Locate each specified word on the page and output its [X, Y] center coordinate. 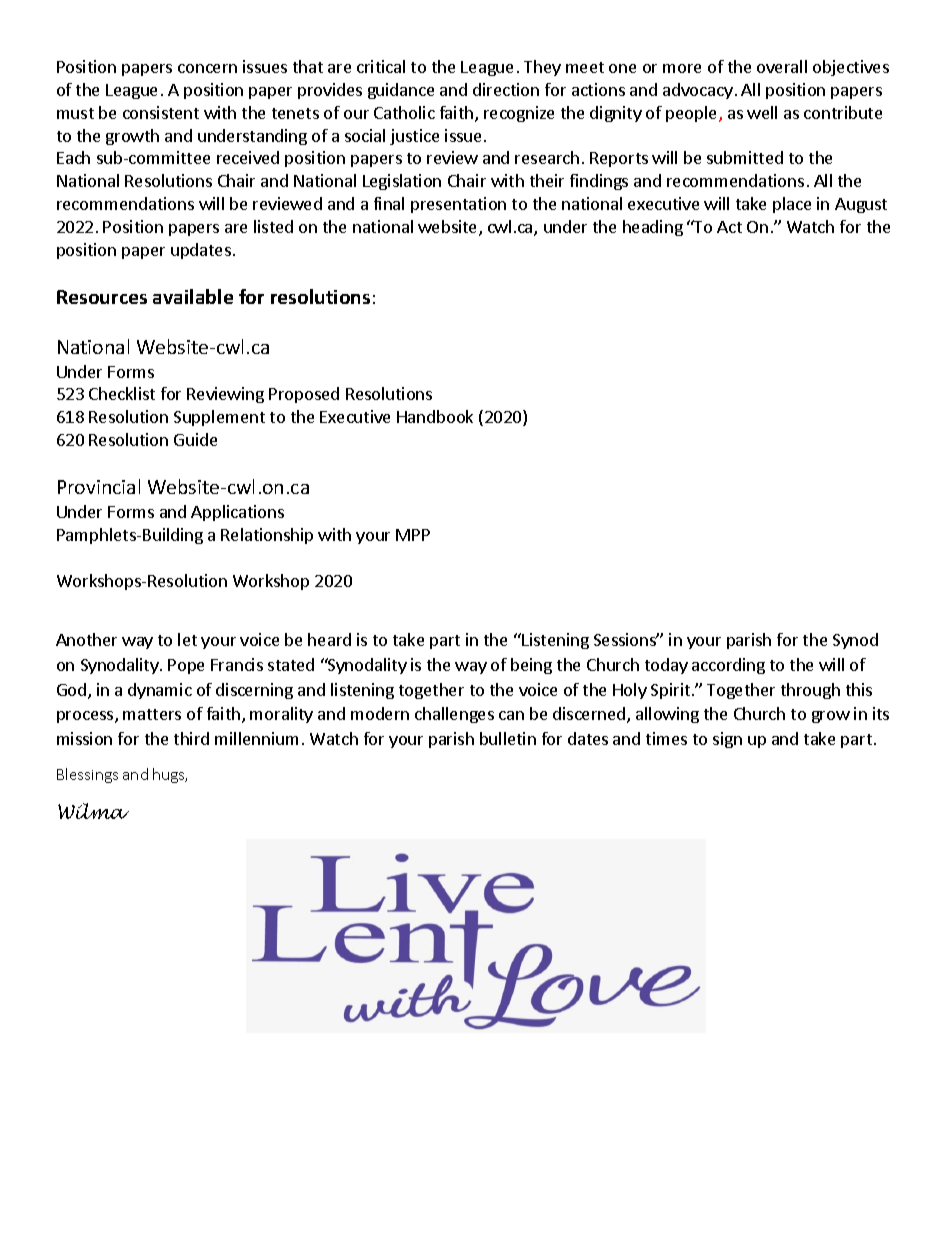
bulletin [508, 738]
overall [782, 66]
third [191, 738]
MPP [413, 535]
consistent [161, 112]
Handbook [435, 416]
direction [506, 89]
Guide [195, 439]
